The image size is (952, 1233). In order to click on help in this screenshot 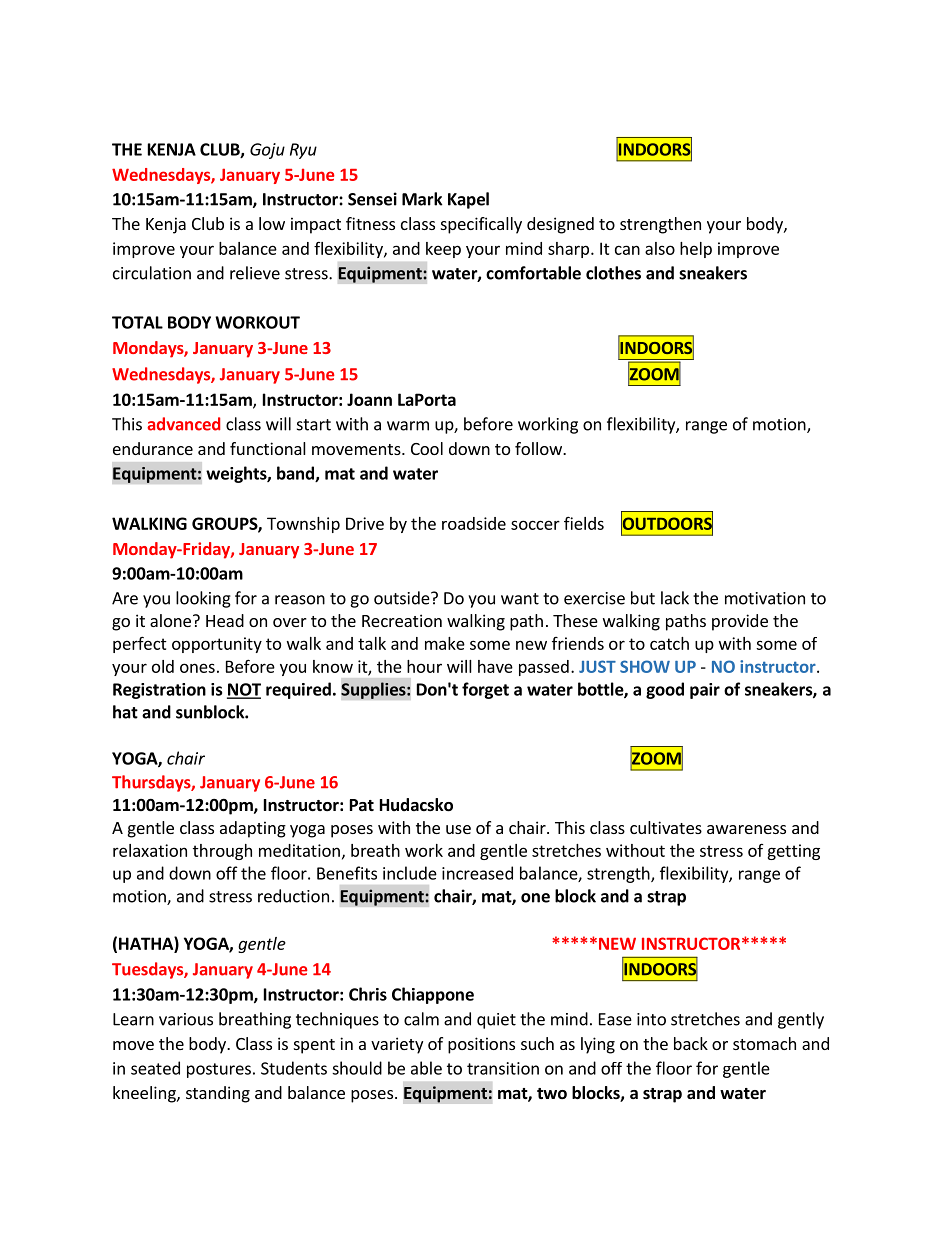, I will do `click(696, 250)`.
